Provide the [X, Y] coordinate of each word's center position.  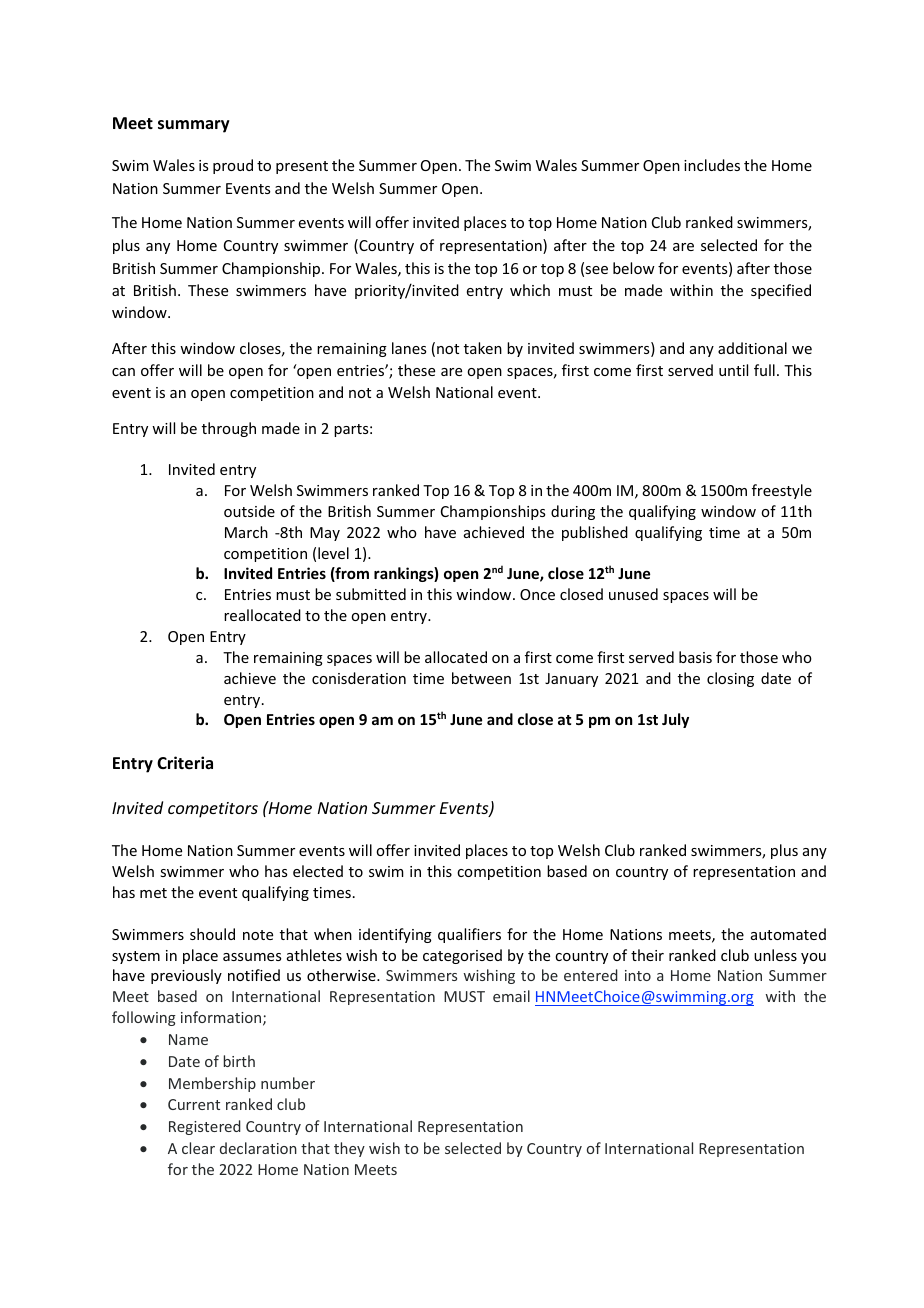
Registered [205, 1127]
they [349, 1149]
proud [233, 166]
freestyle [782, 491]
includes [712, 165]
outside [249, 511]
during [573, 512]
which [530, 290]
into [638, 975]
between [481, 678]
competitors [213, 810]
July [675, 720]
